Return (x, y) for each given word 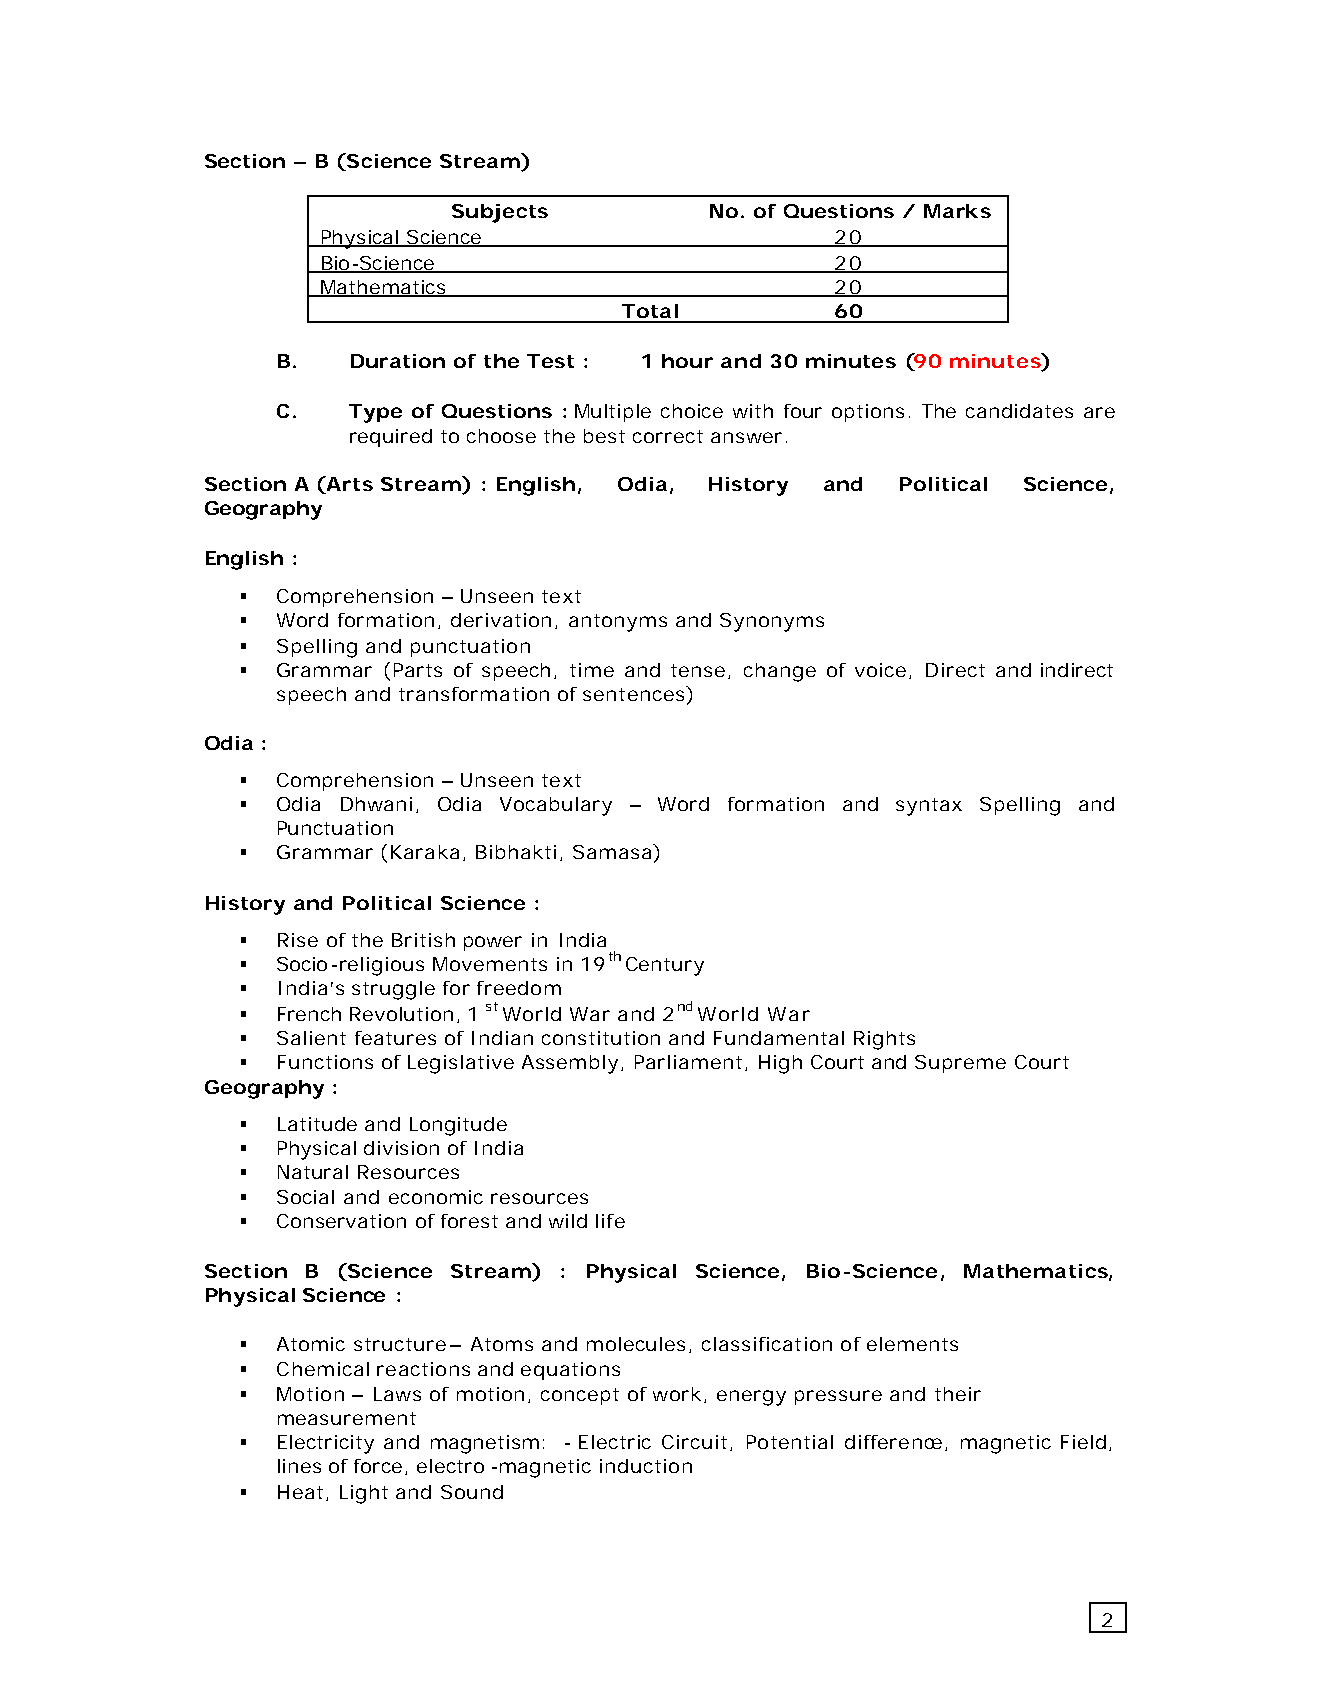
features (395, 1038)
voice (882, 671)
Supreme (960, 1064)
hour (687, 361)
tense (700, 671)
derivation (501, 620)
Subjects (500, 213)
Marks (957, 211)
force (378, 1466)
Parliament (688, 1062)
